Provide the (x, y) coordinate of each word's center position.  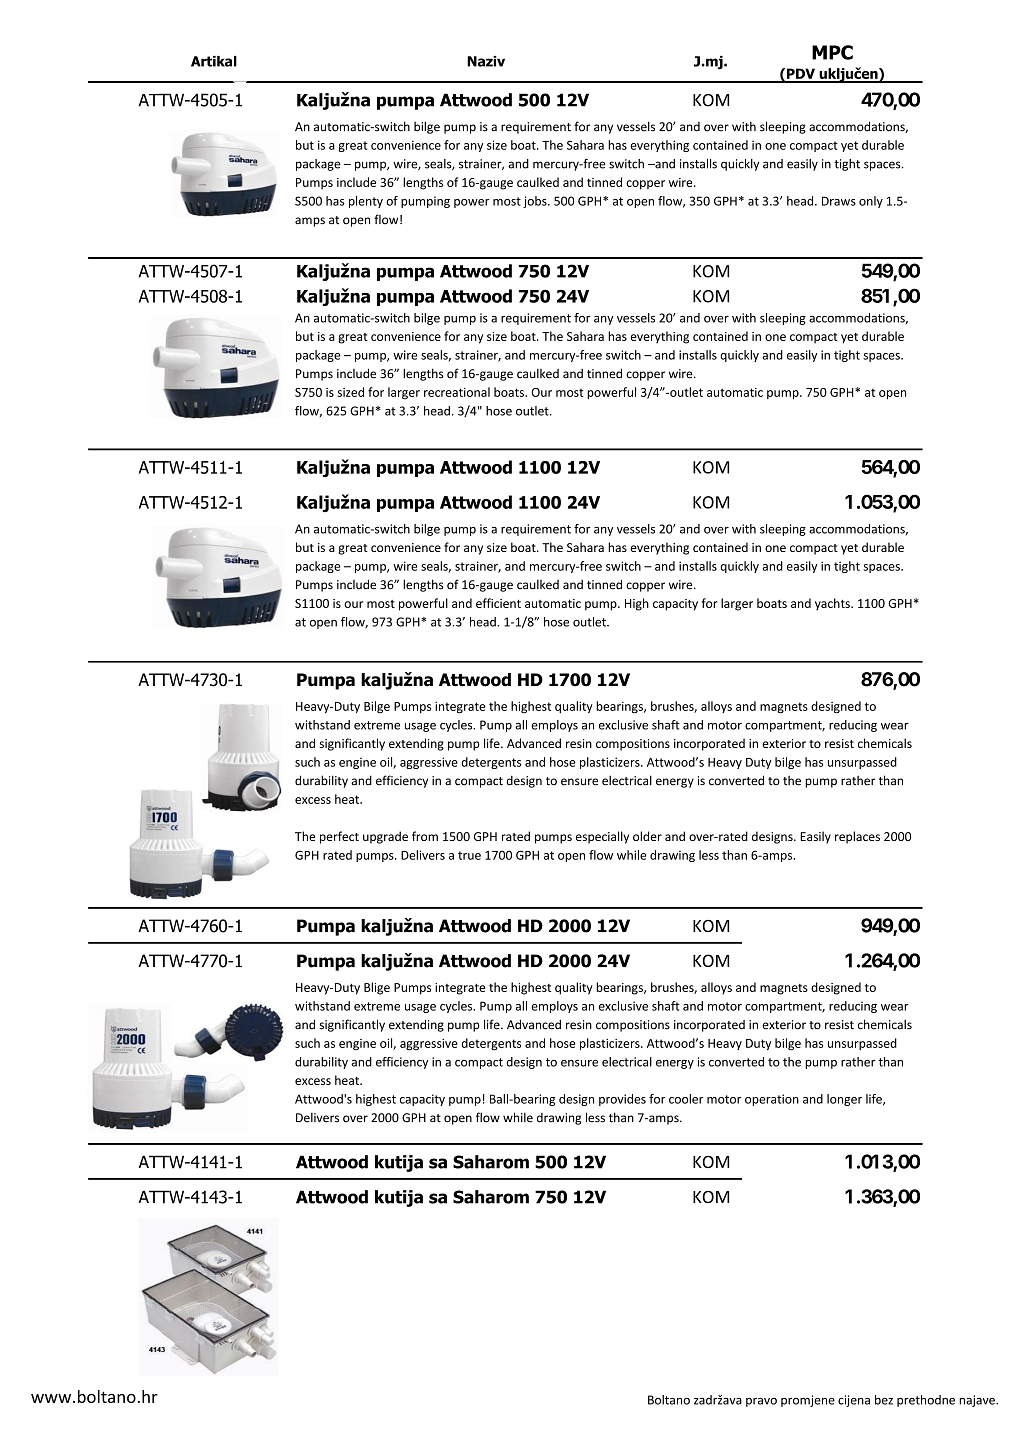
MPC (832, 52)
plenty (366, 202)
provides (622, 1100)
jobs (536, 202)
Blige (377, 988)
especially (602, 837)
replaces (857, 837)
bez (884, 1400)
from (425, 836)
